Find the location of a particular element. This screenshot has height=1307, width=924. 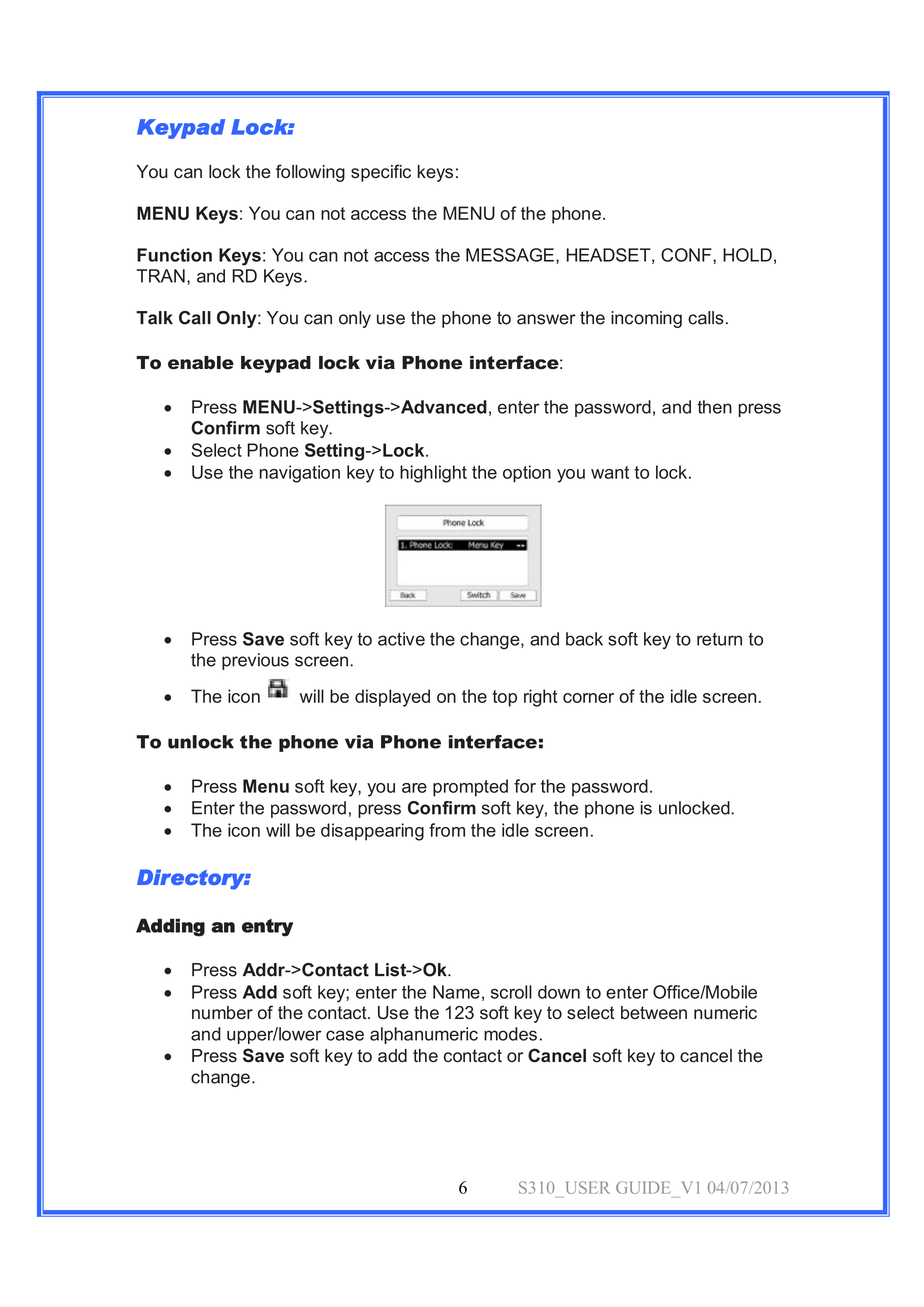

active is located at coordinates (401, 639).
